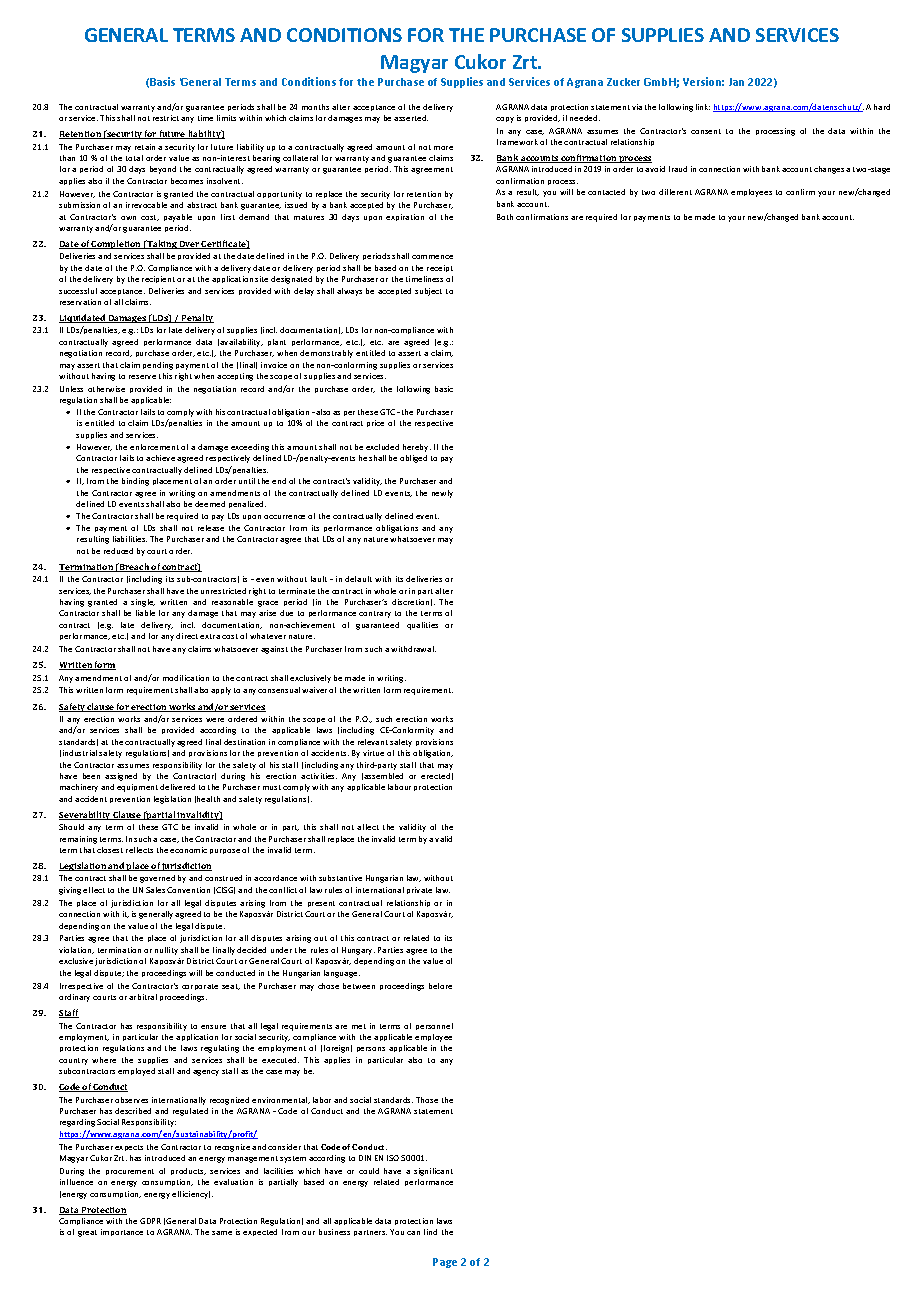 The width and height of the document is (924, 1308). What do you see at coordinates (135, 482) in the document?
I see `binding` at bounding box center [135, 482].
